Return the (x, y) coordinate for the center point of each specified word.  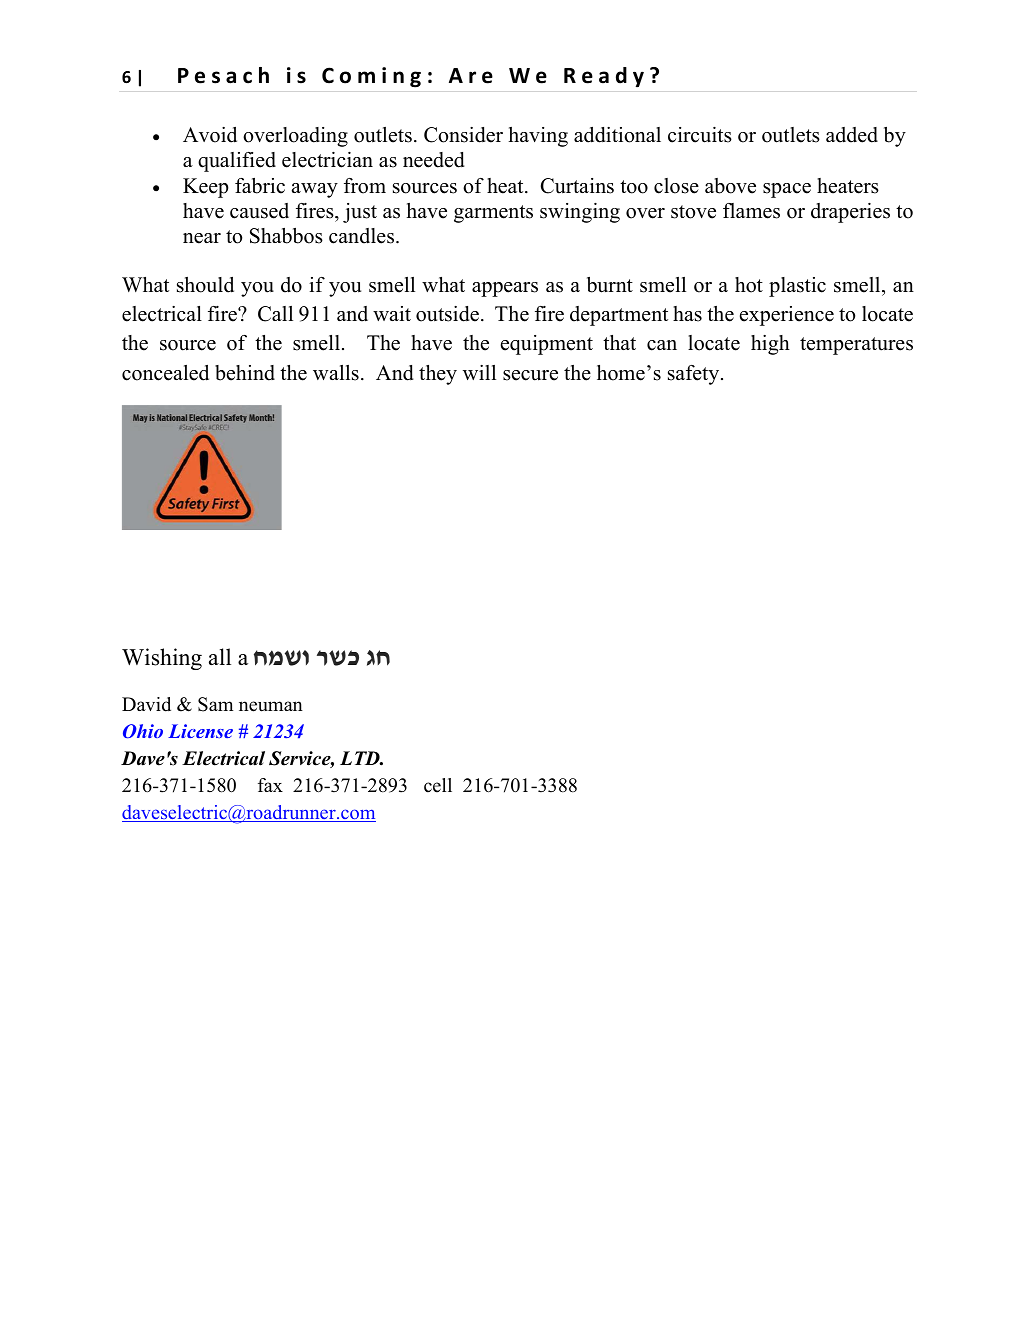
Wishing (162, 659)
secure (530, 375)
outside (447, 314)
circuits (700, 135)
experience (787, 316)
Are (471, 76)
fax (270, 785)
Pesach (223, 75)
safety (695, 375)
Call (275, 314)
